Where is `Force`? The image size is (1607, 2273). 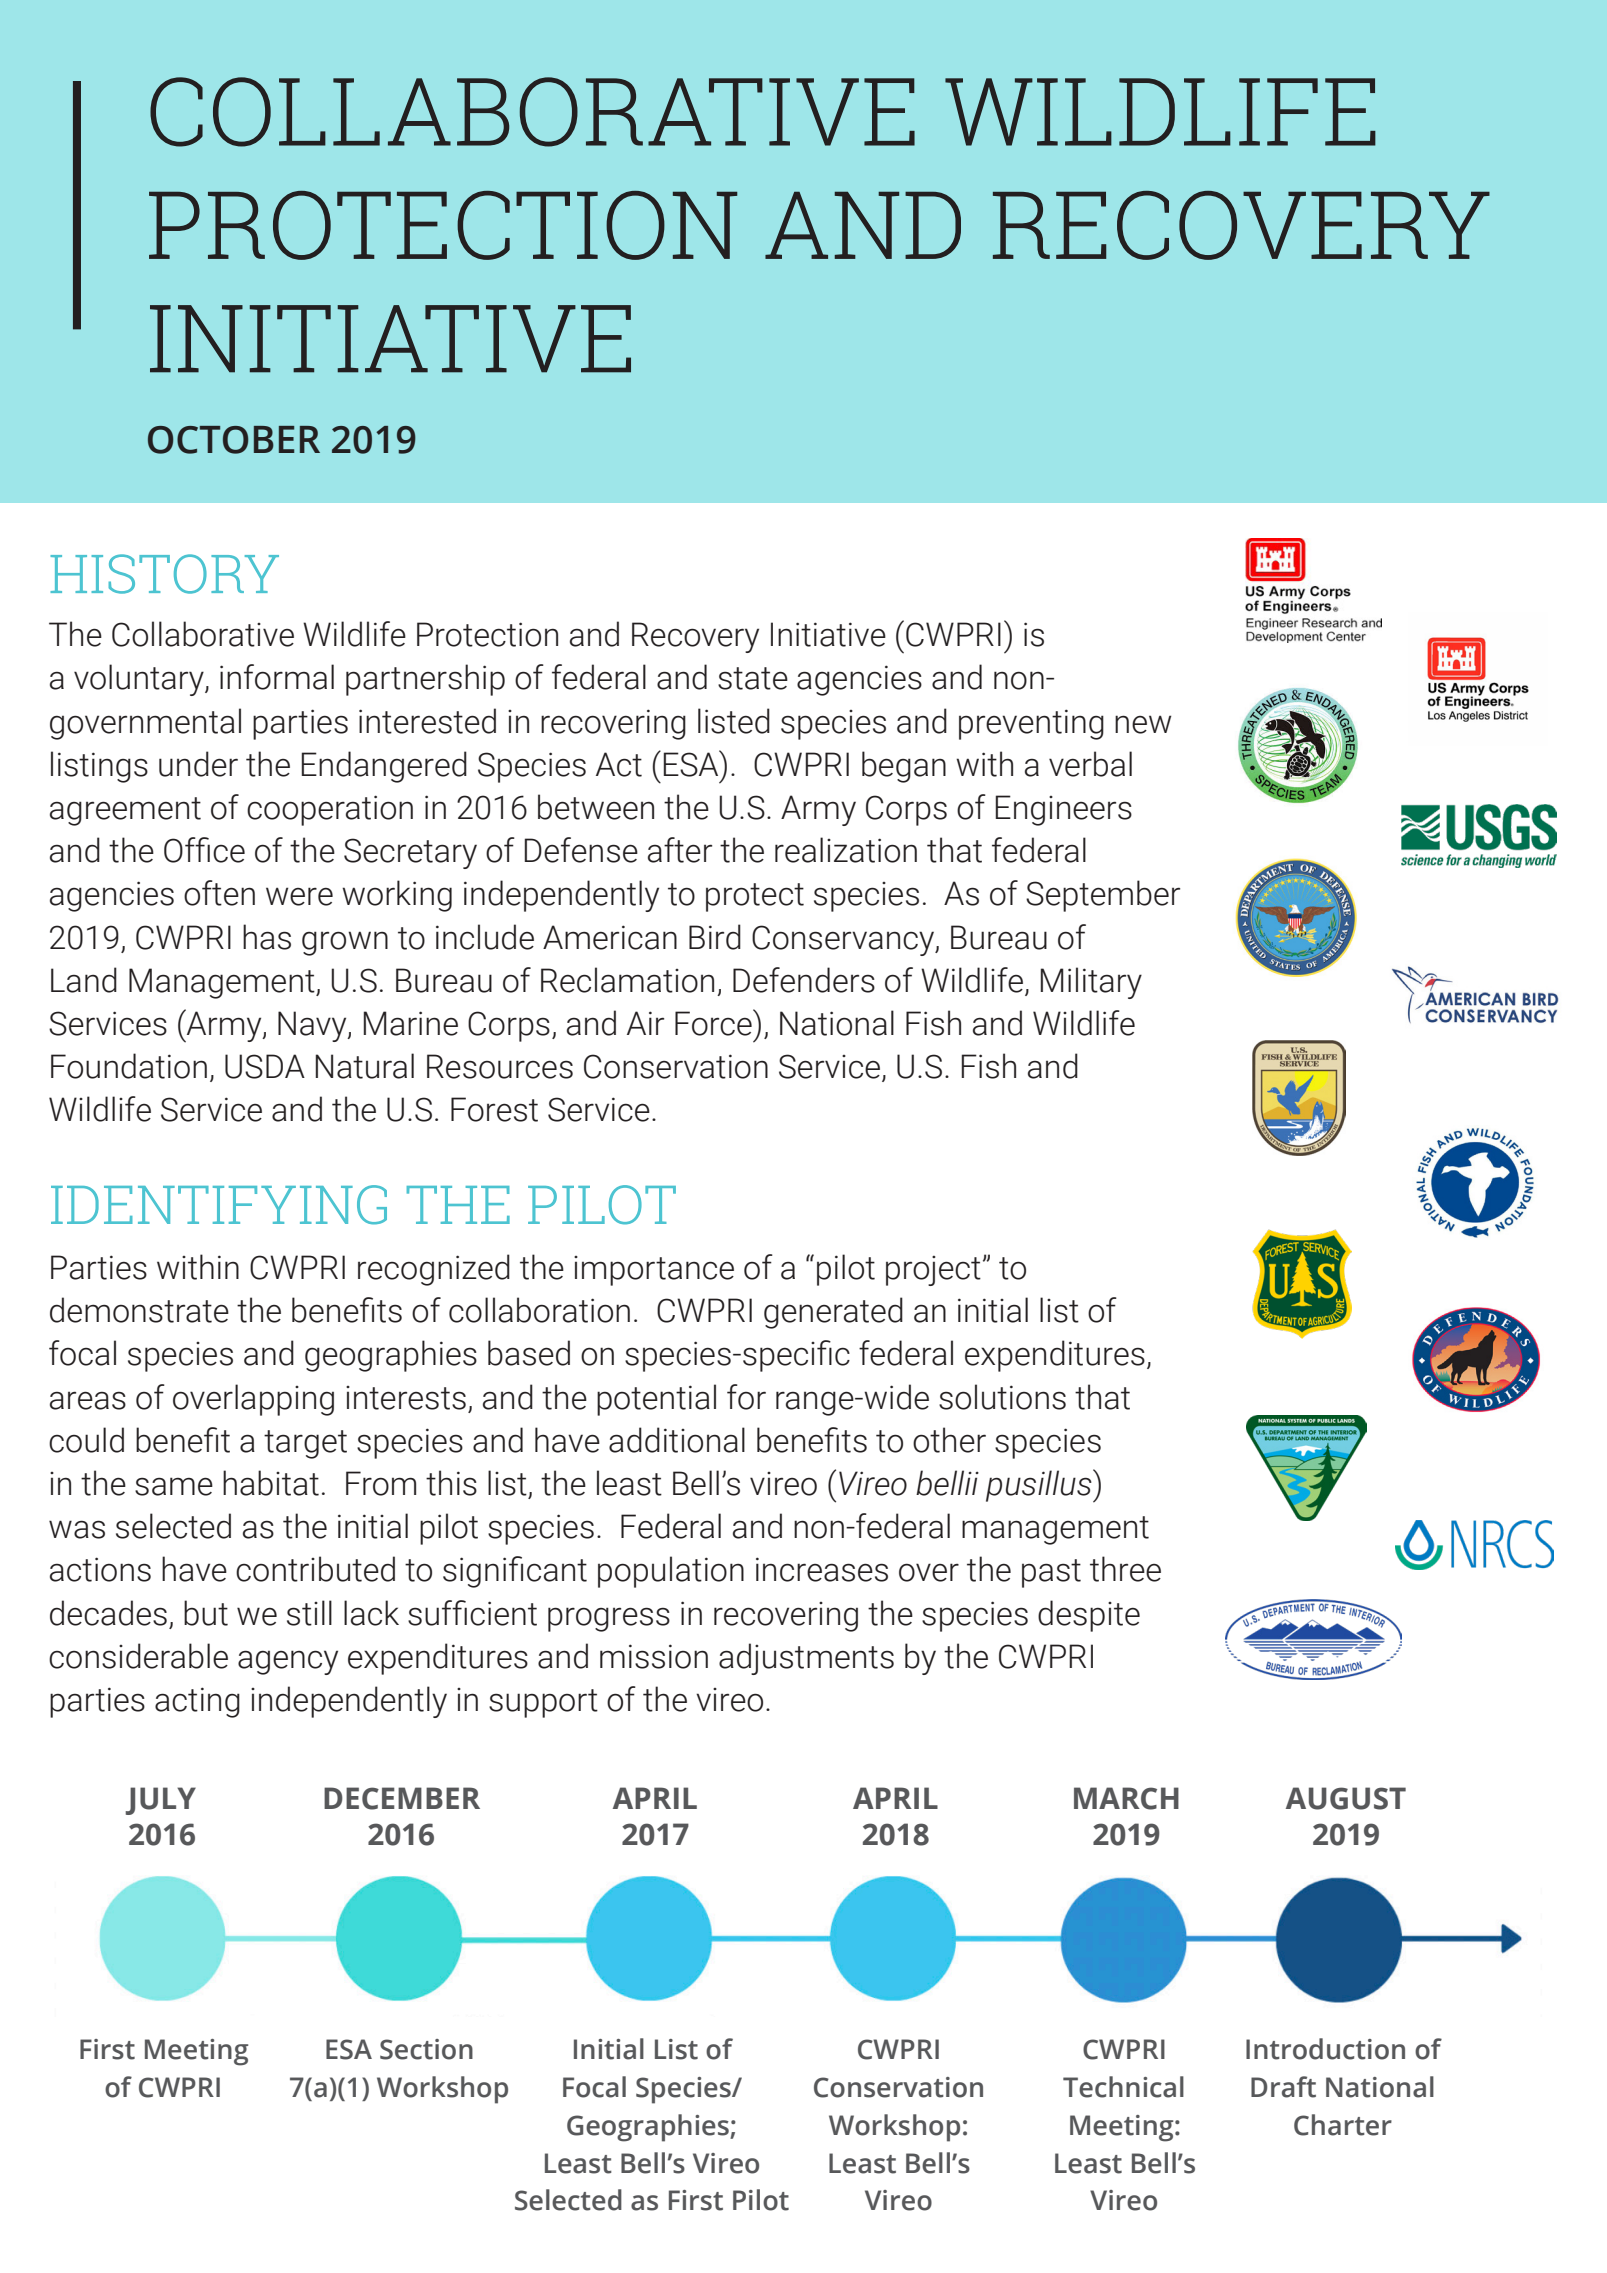 Force is located at coordinates (714, 1023).
